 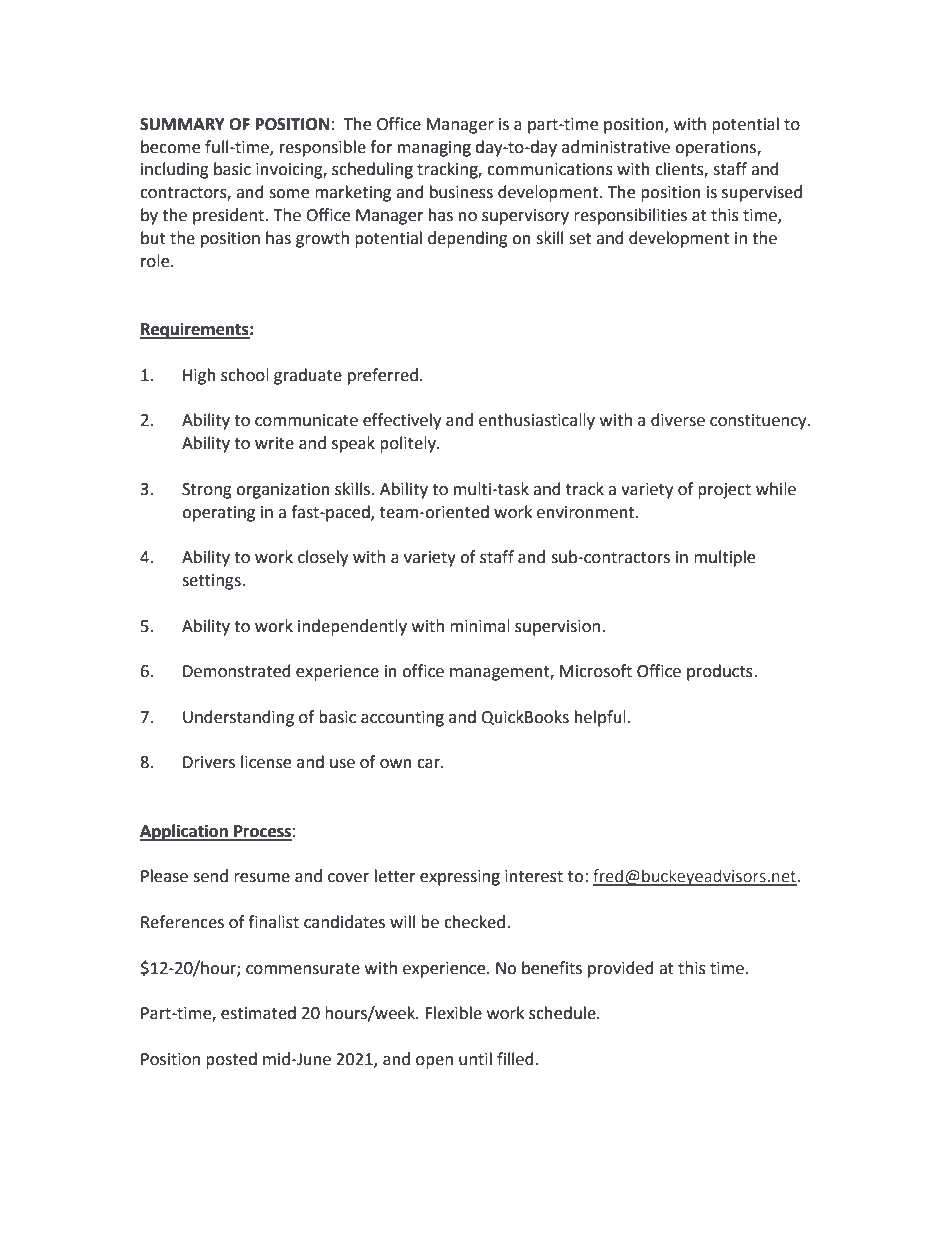 I want to click on school, so click(x=245, y=375).
